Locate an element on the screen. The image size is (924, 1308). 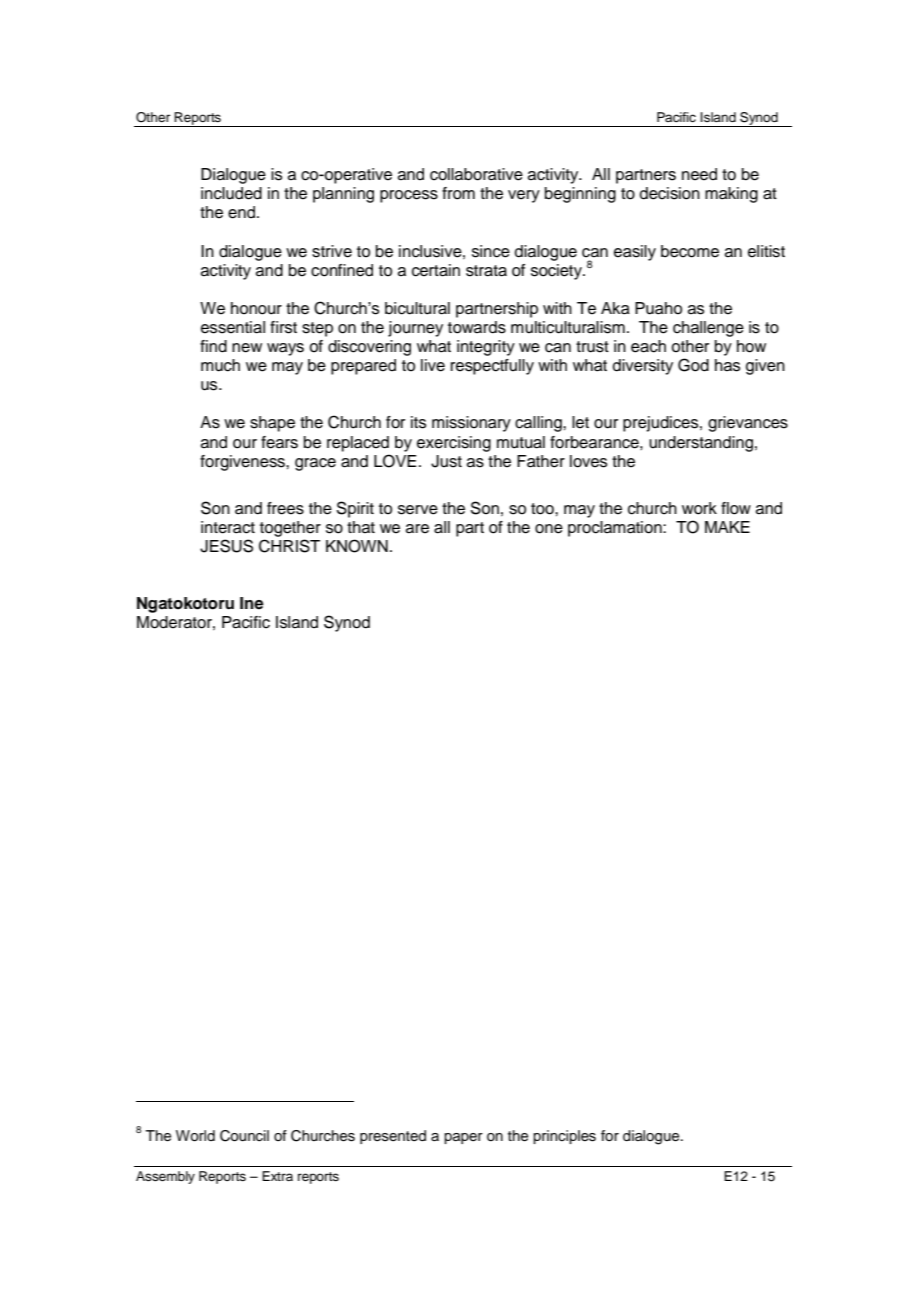
end is located at coordinates (243, 212).
